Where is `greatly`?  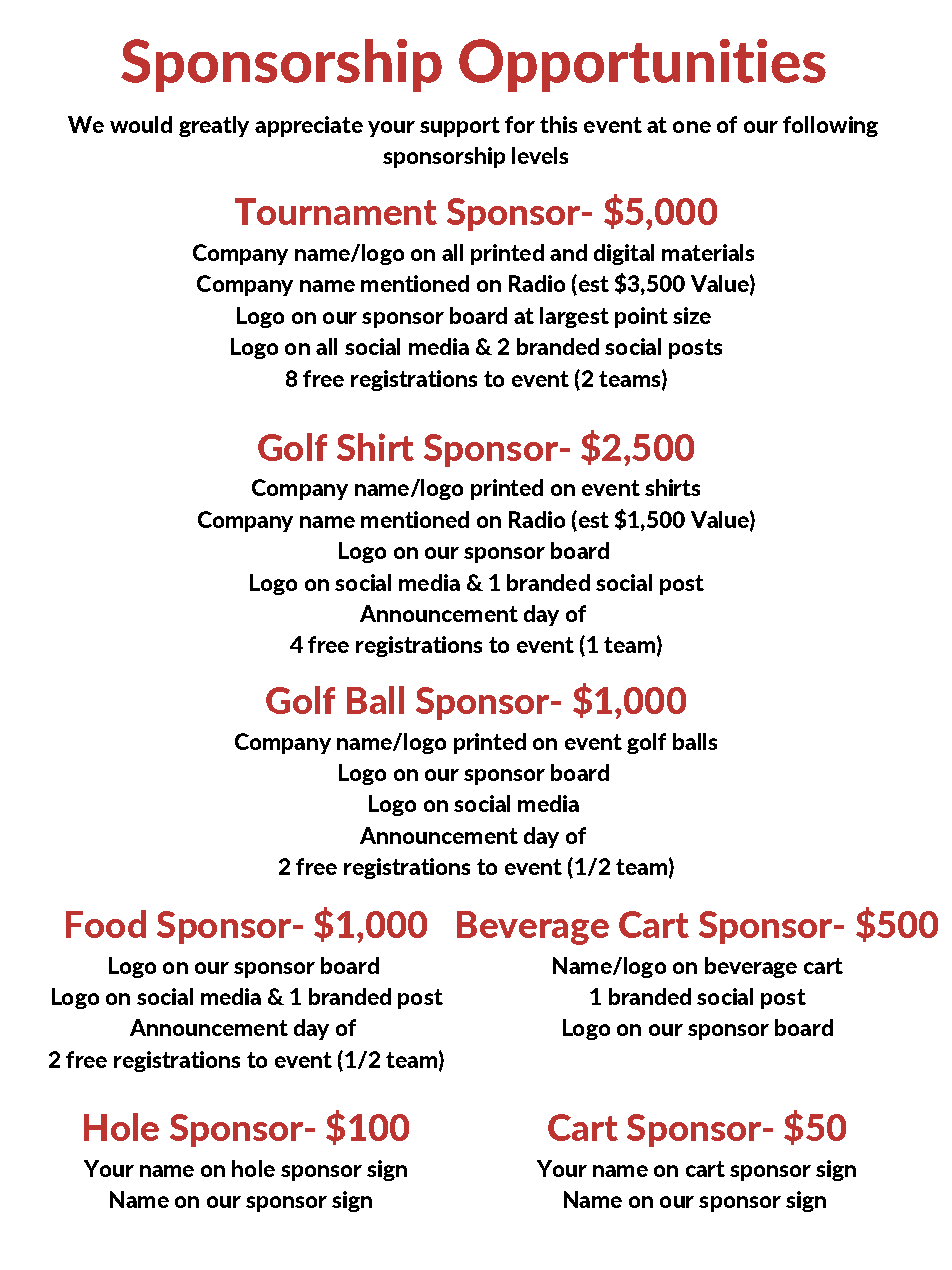
greatly is located at coordinates (214, 126).
